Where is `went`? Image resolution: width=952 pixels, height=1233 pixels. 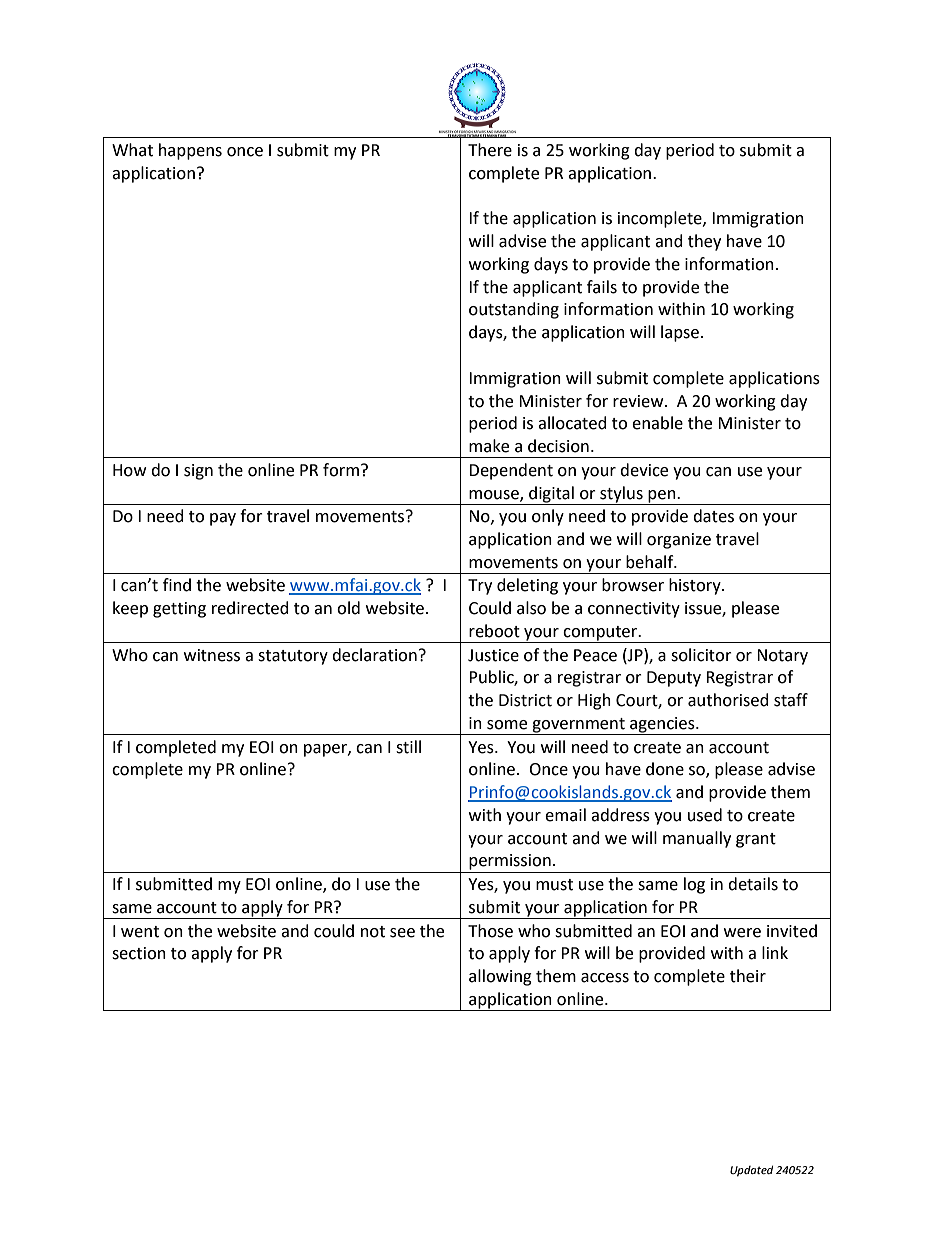
went is located at coordinates (140, 932).
